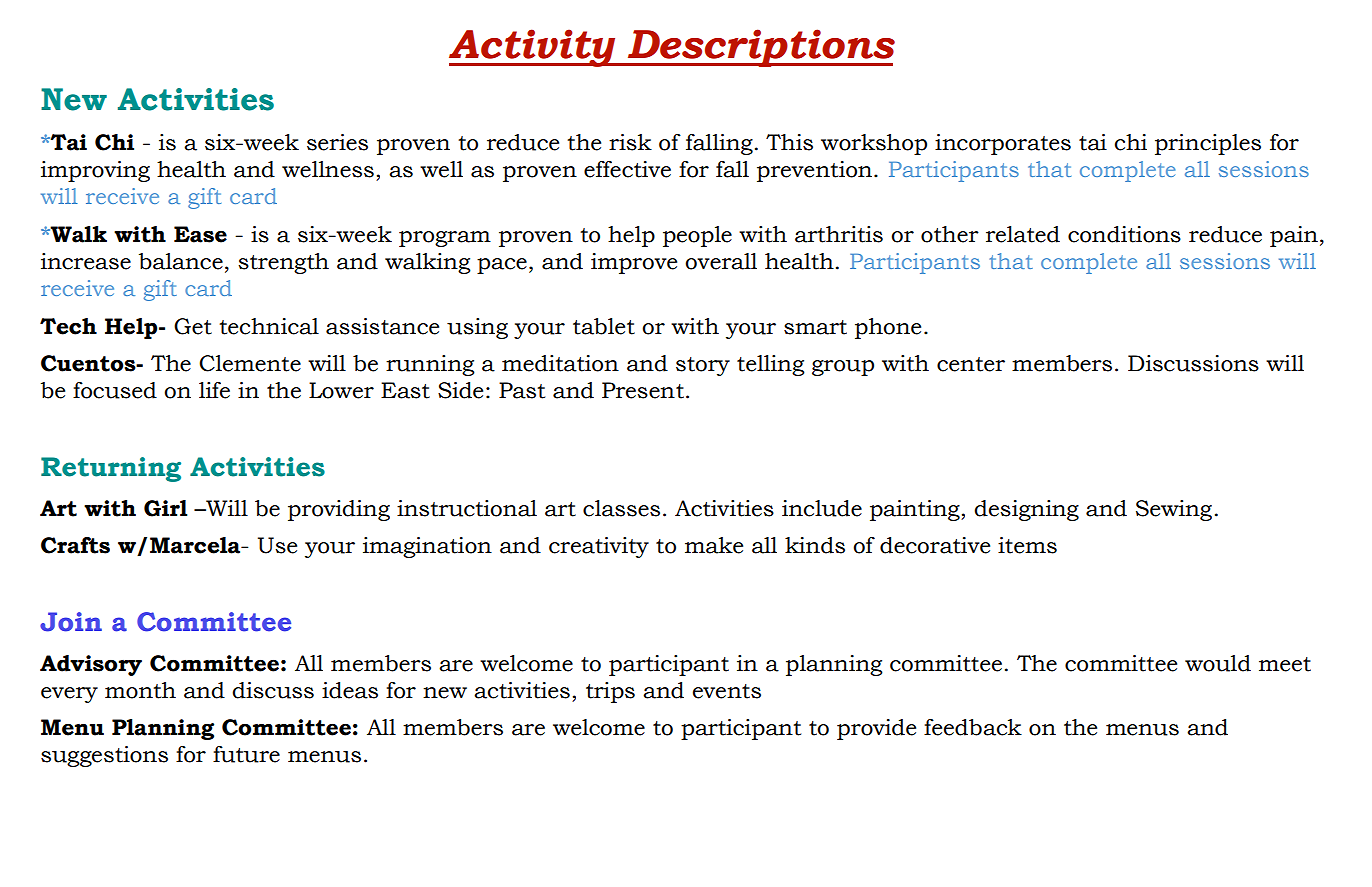  I want to click on life, so click(214, 390).
